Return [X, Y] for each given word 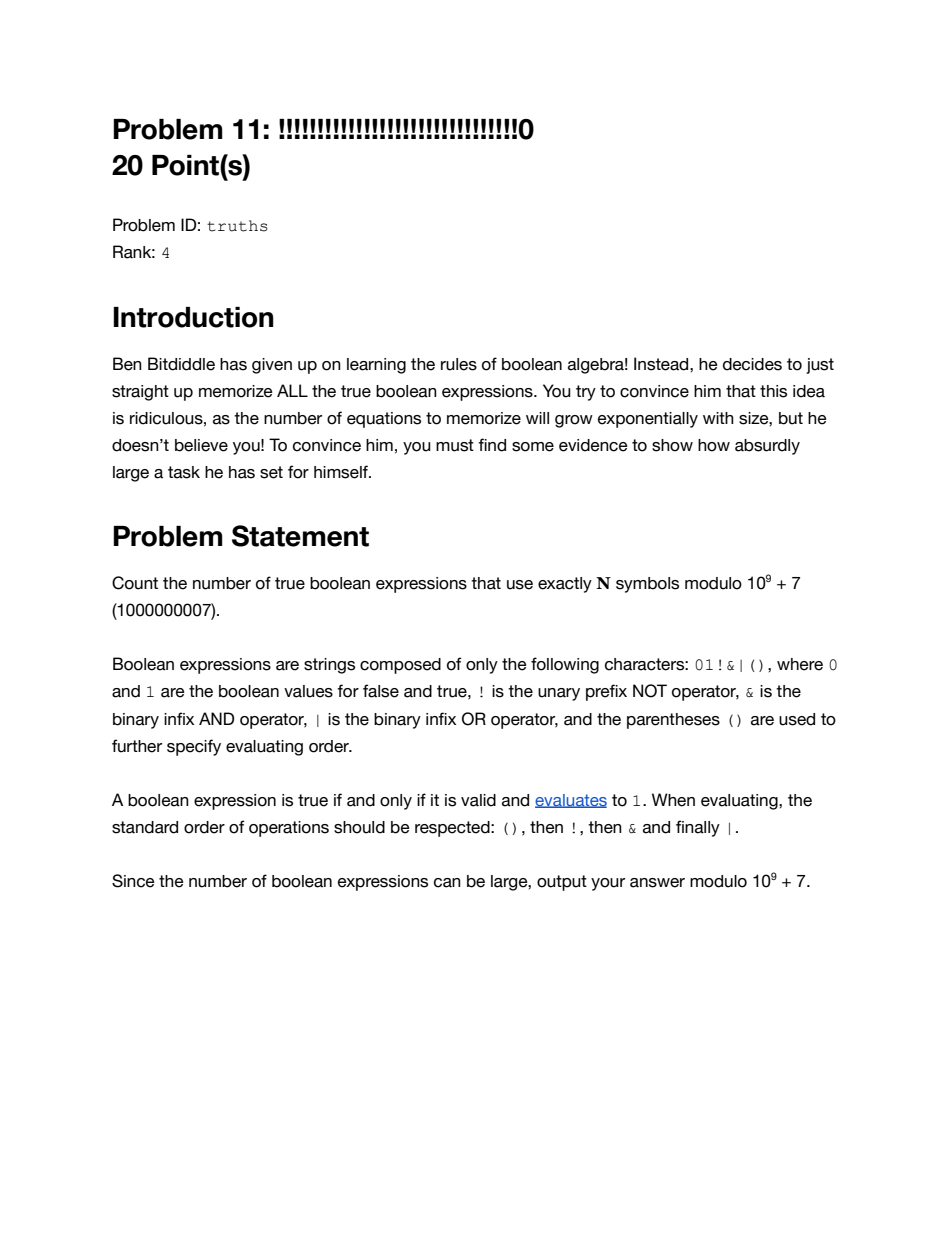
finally [698, 828]
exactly [565, 585]
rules [459, 364]
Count [135, 583]
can [447, 883]
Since [133, 881]
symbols [647, 585]
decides [752, 364]
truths [237, 226]
